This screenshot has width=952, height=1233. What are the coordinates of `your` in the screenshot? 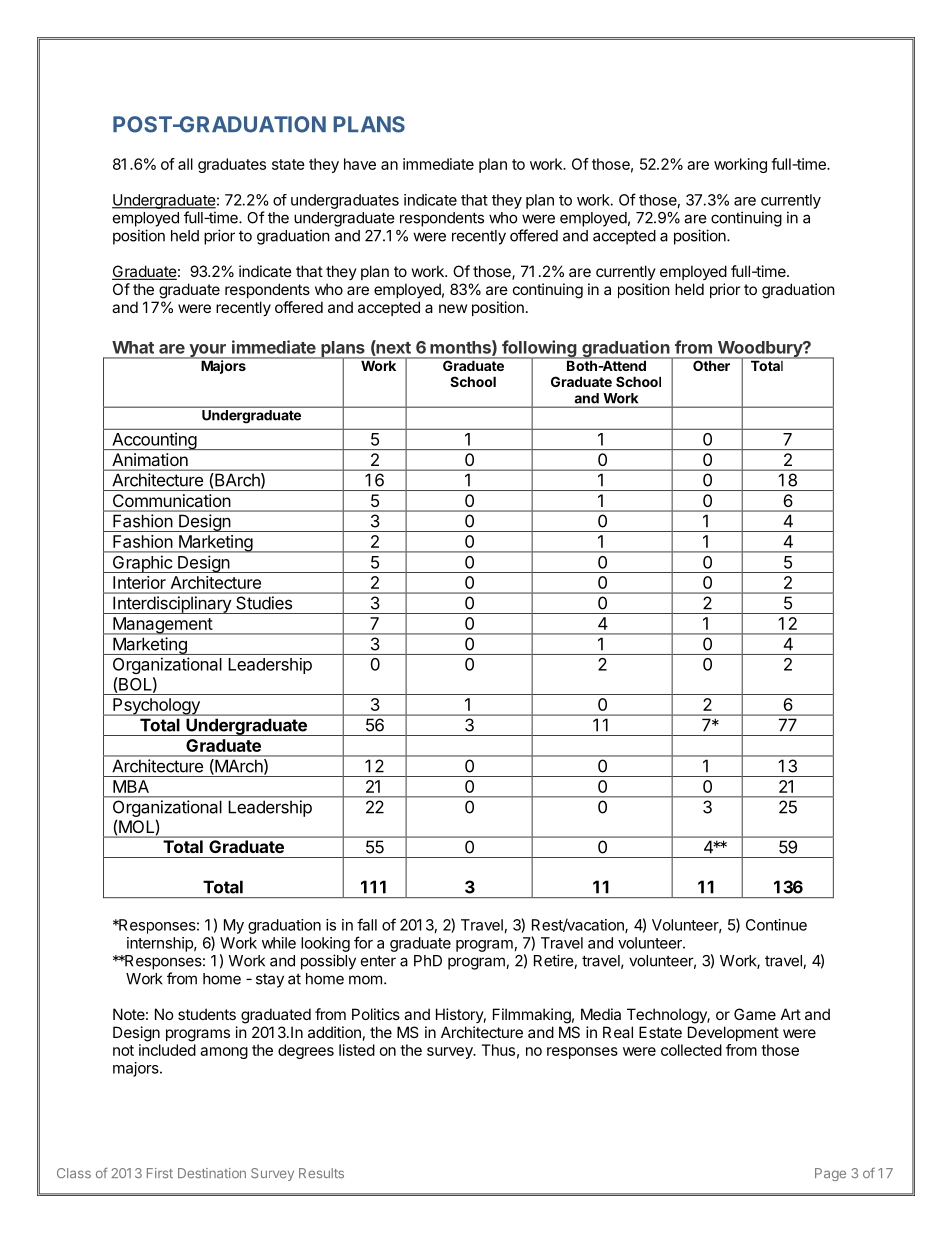 It's located at (207, 351).
